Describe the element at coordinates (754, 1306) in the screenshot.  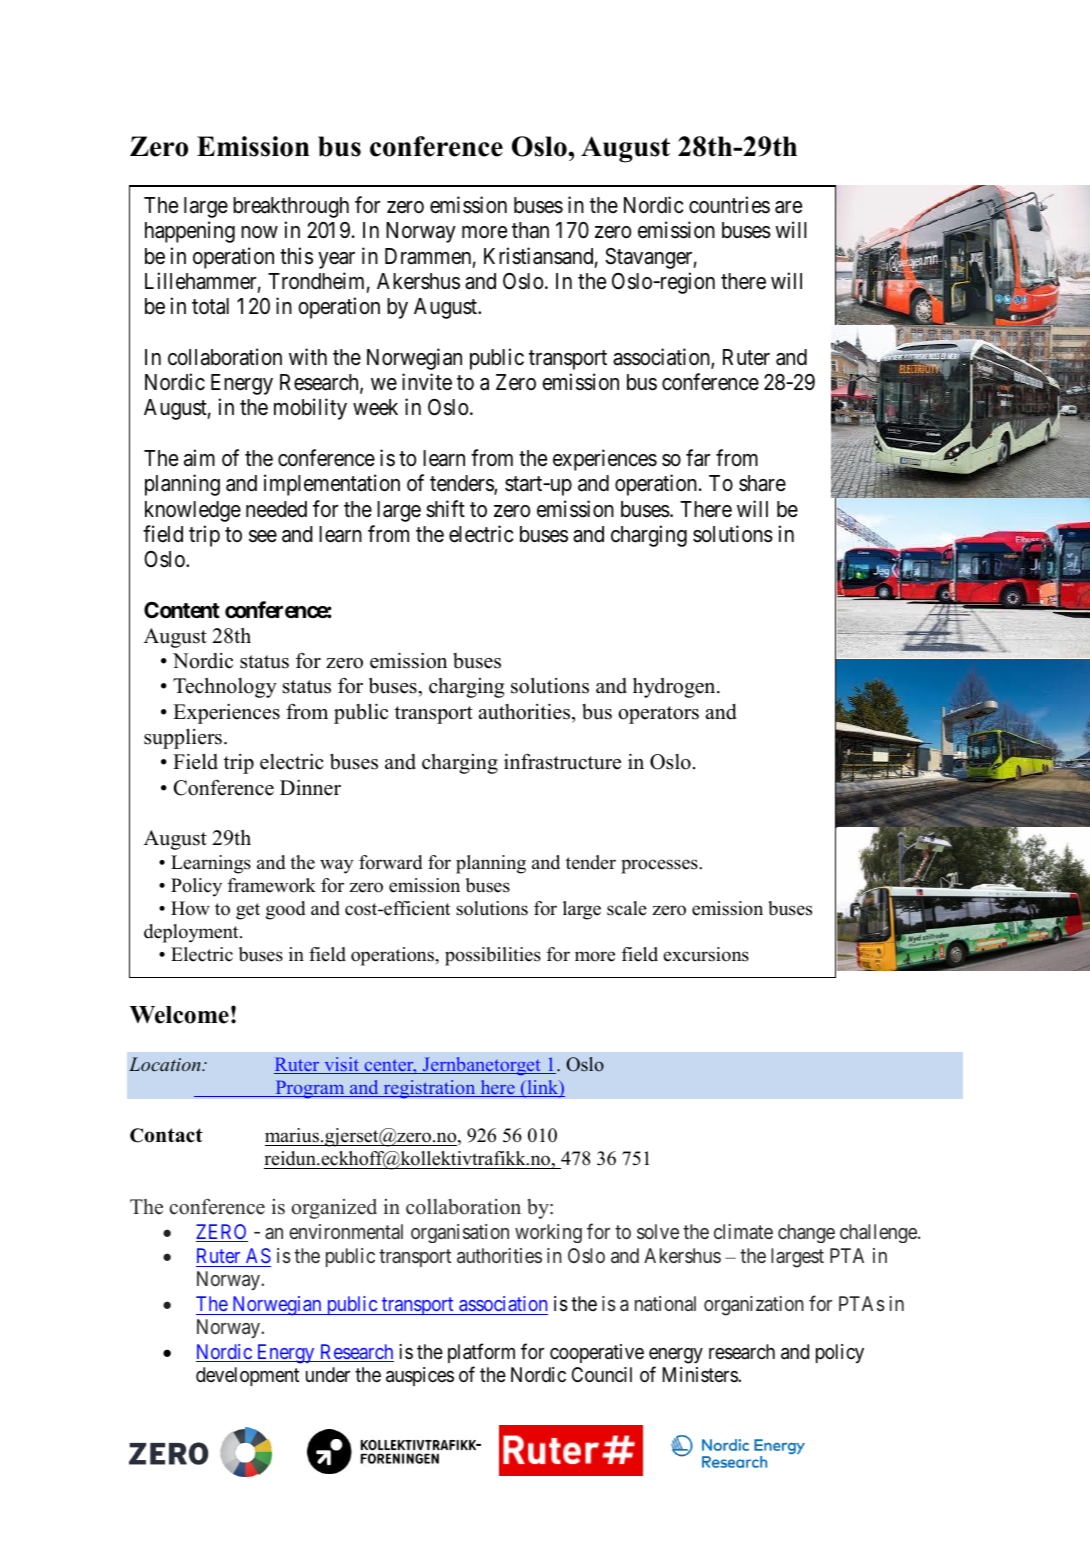
I see `organization` at that location.
